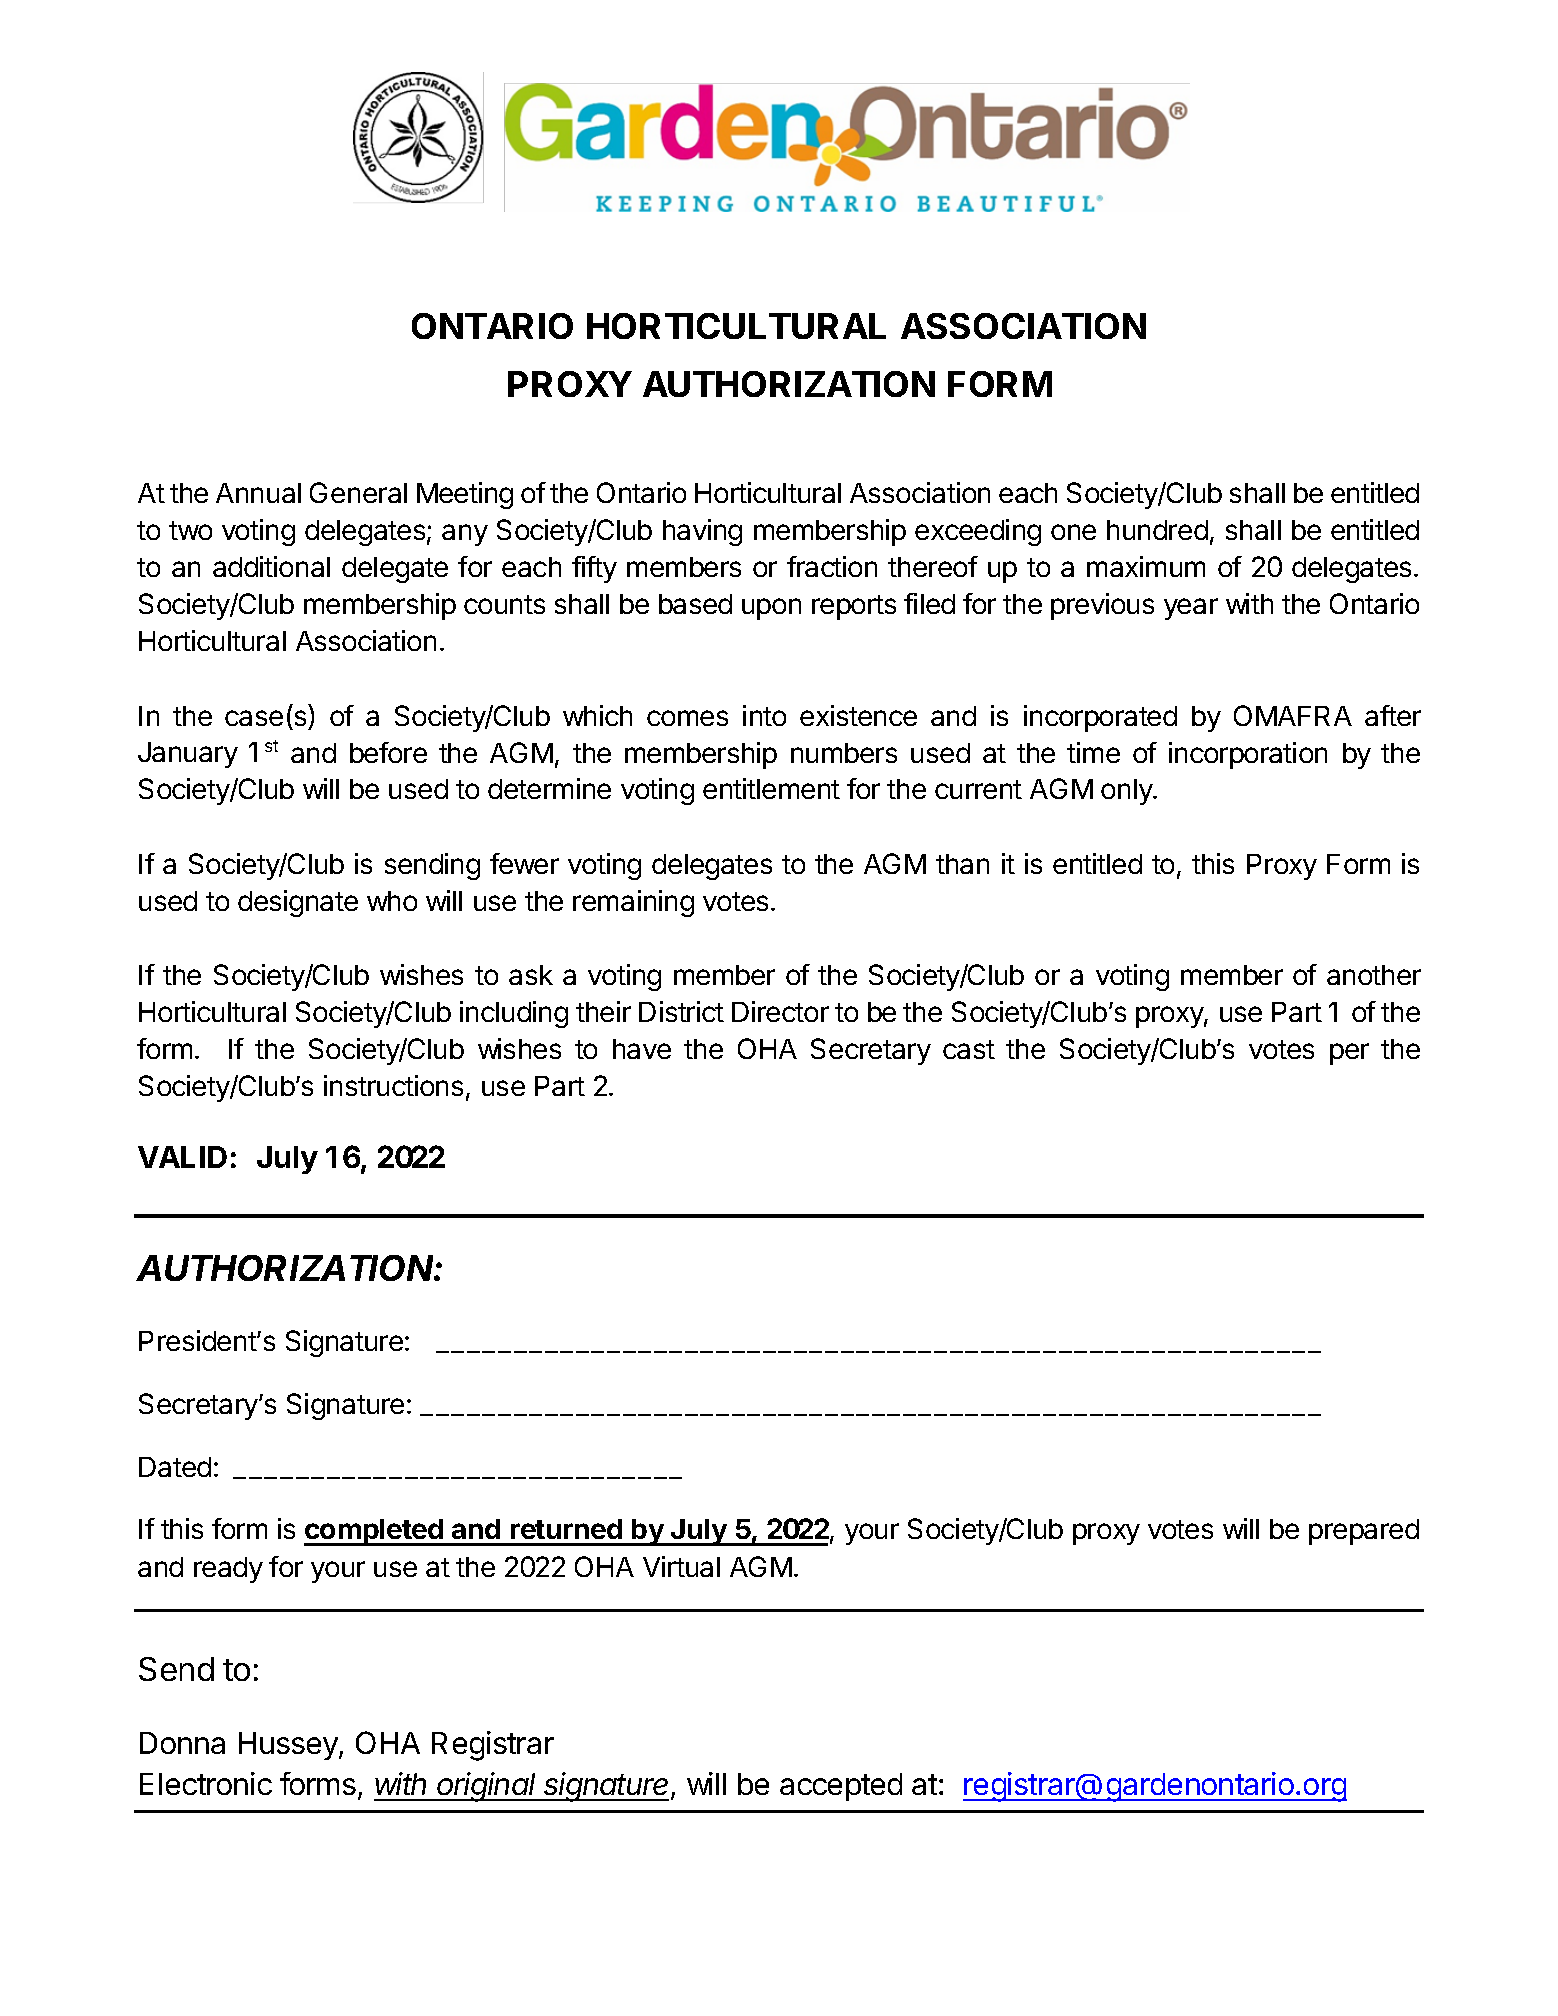  I want to click on entitlement, so click(771, 788).
